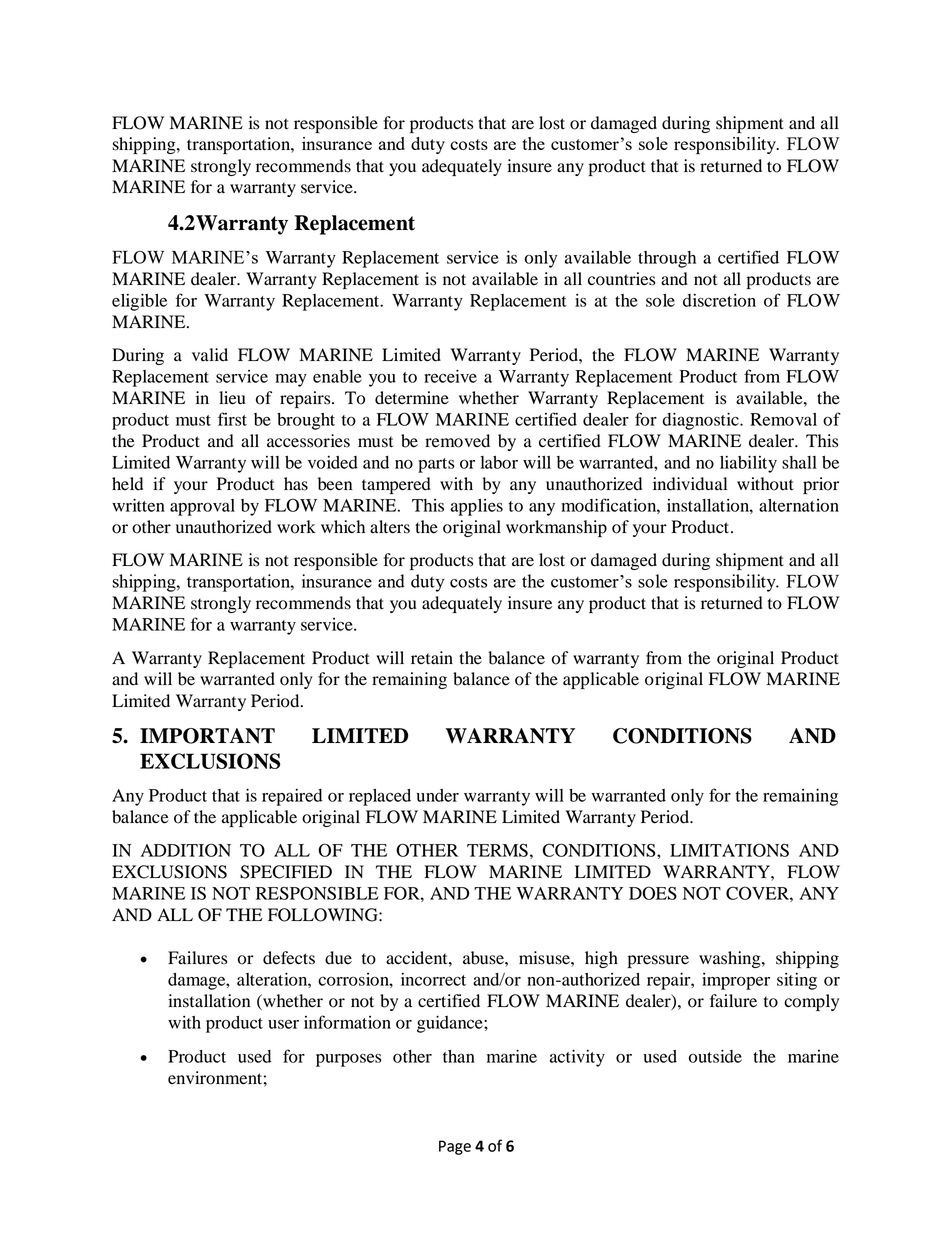 Image resolution: width=952 pixels, height=1233 pixels. Describe the element at coordinates (715, 1056) in the image. I see `outside` at that location.
